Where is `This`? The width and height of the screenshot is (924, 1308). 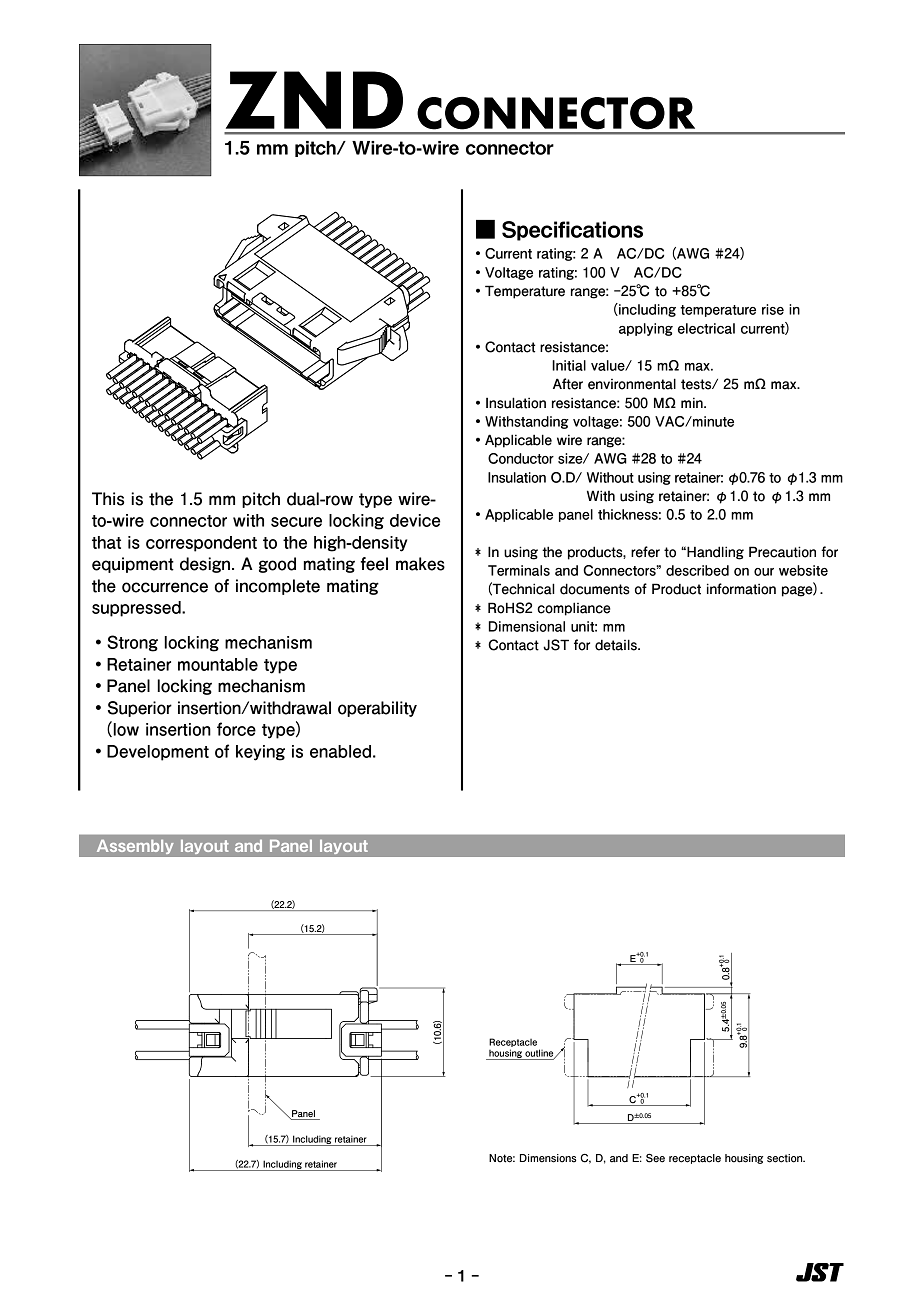 This is located at coordinates (108, 499).
